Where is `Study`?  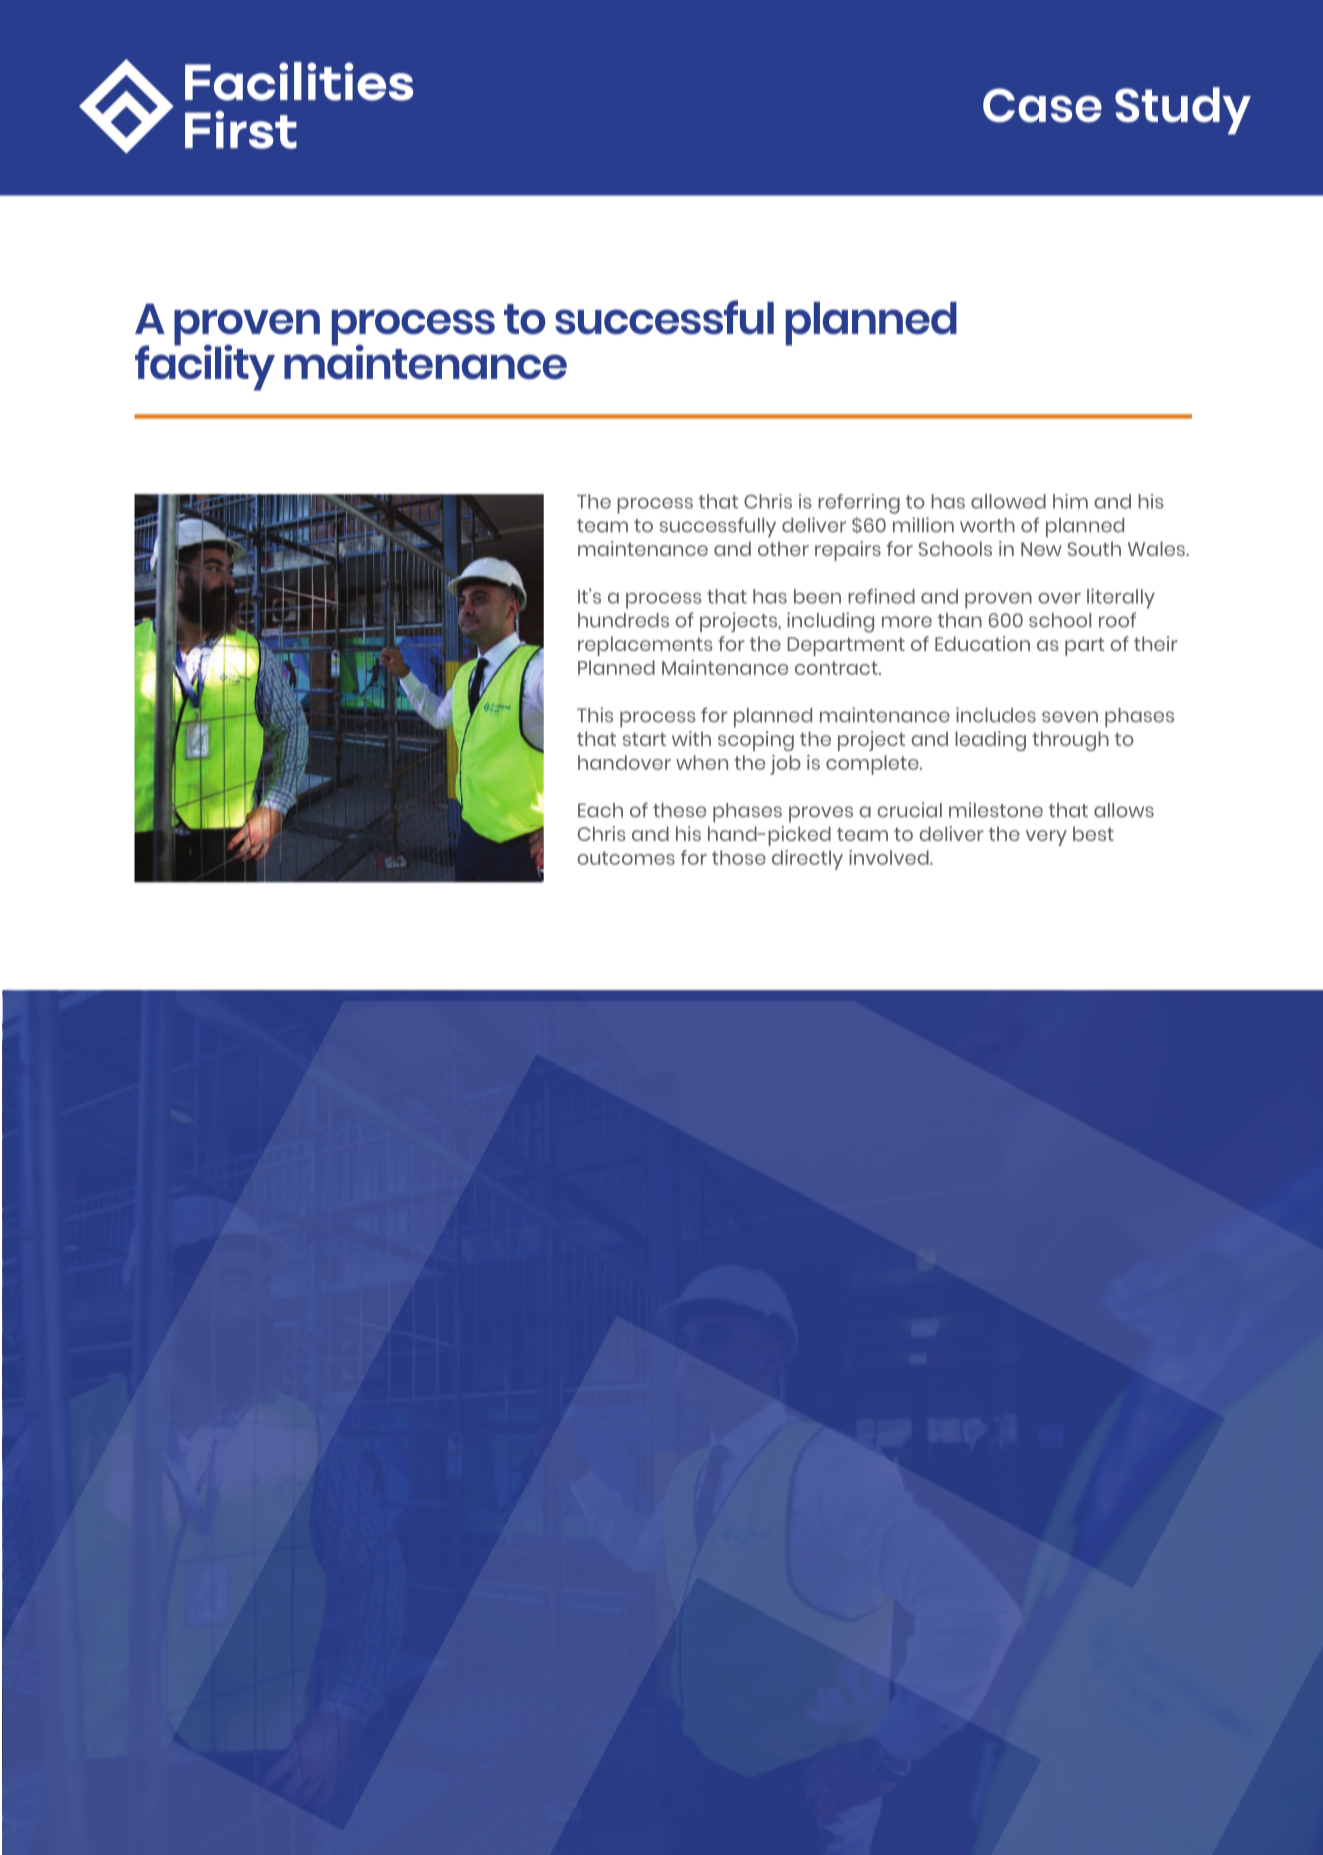 Study is located at coordinates (1183, 111).
